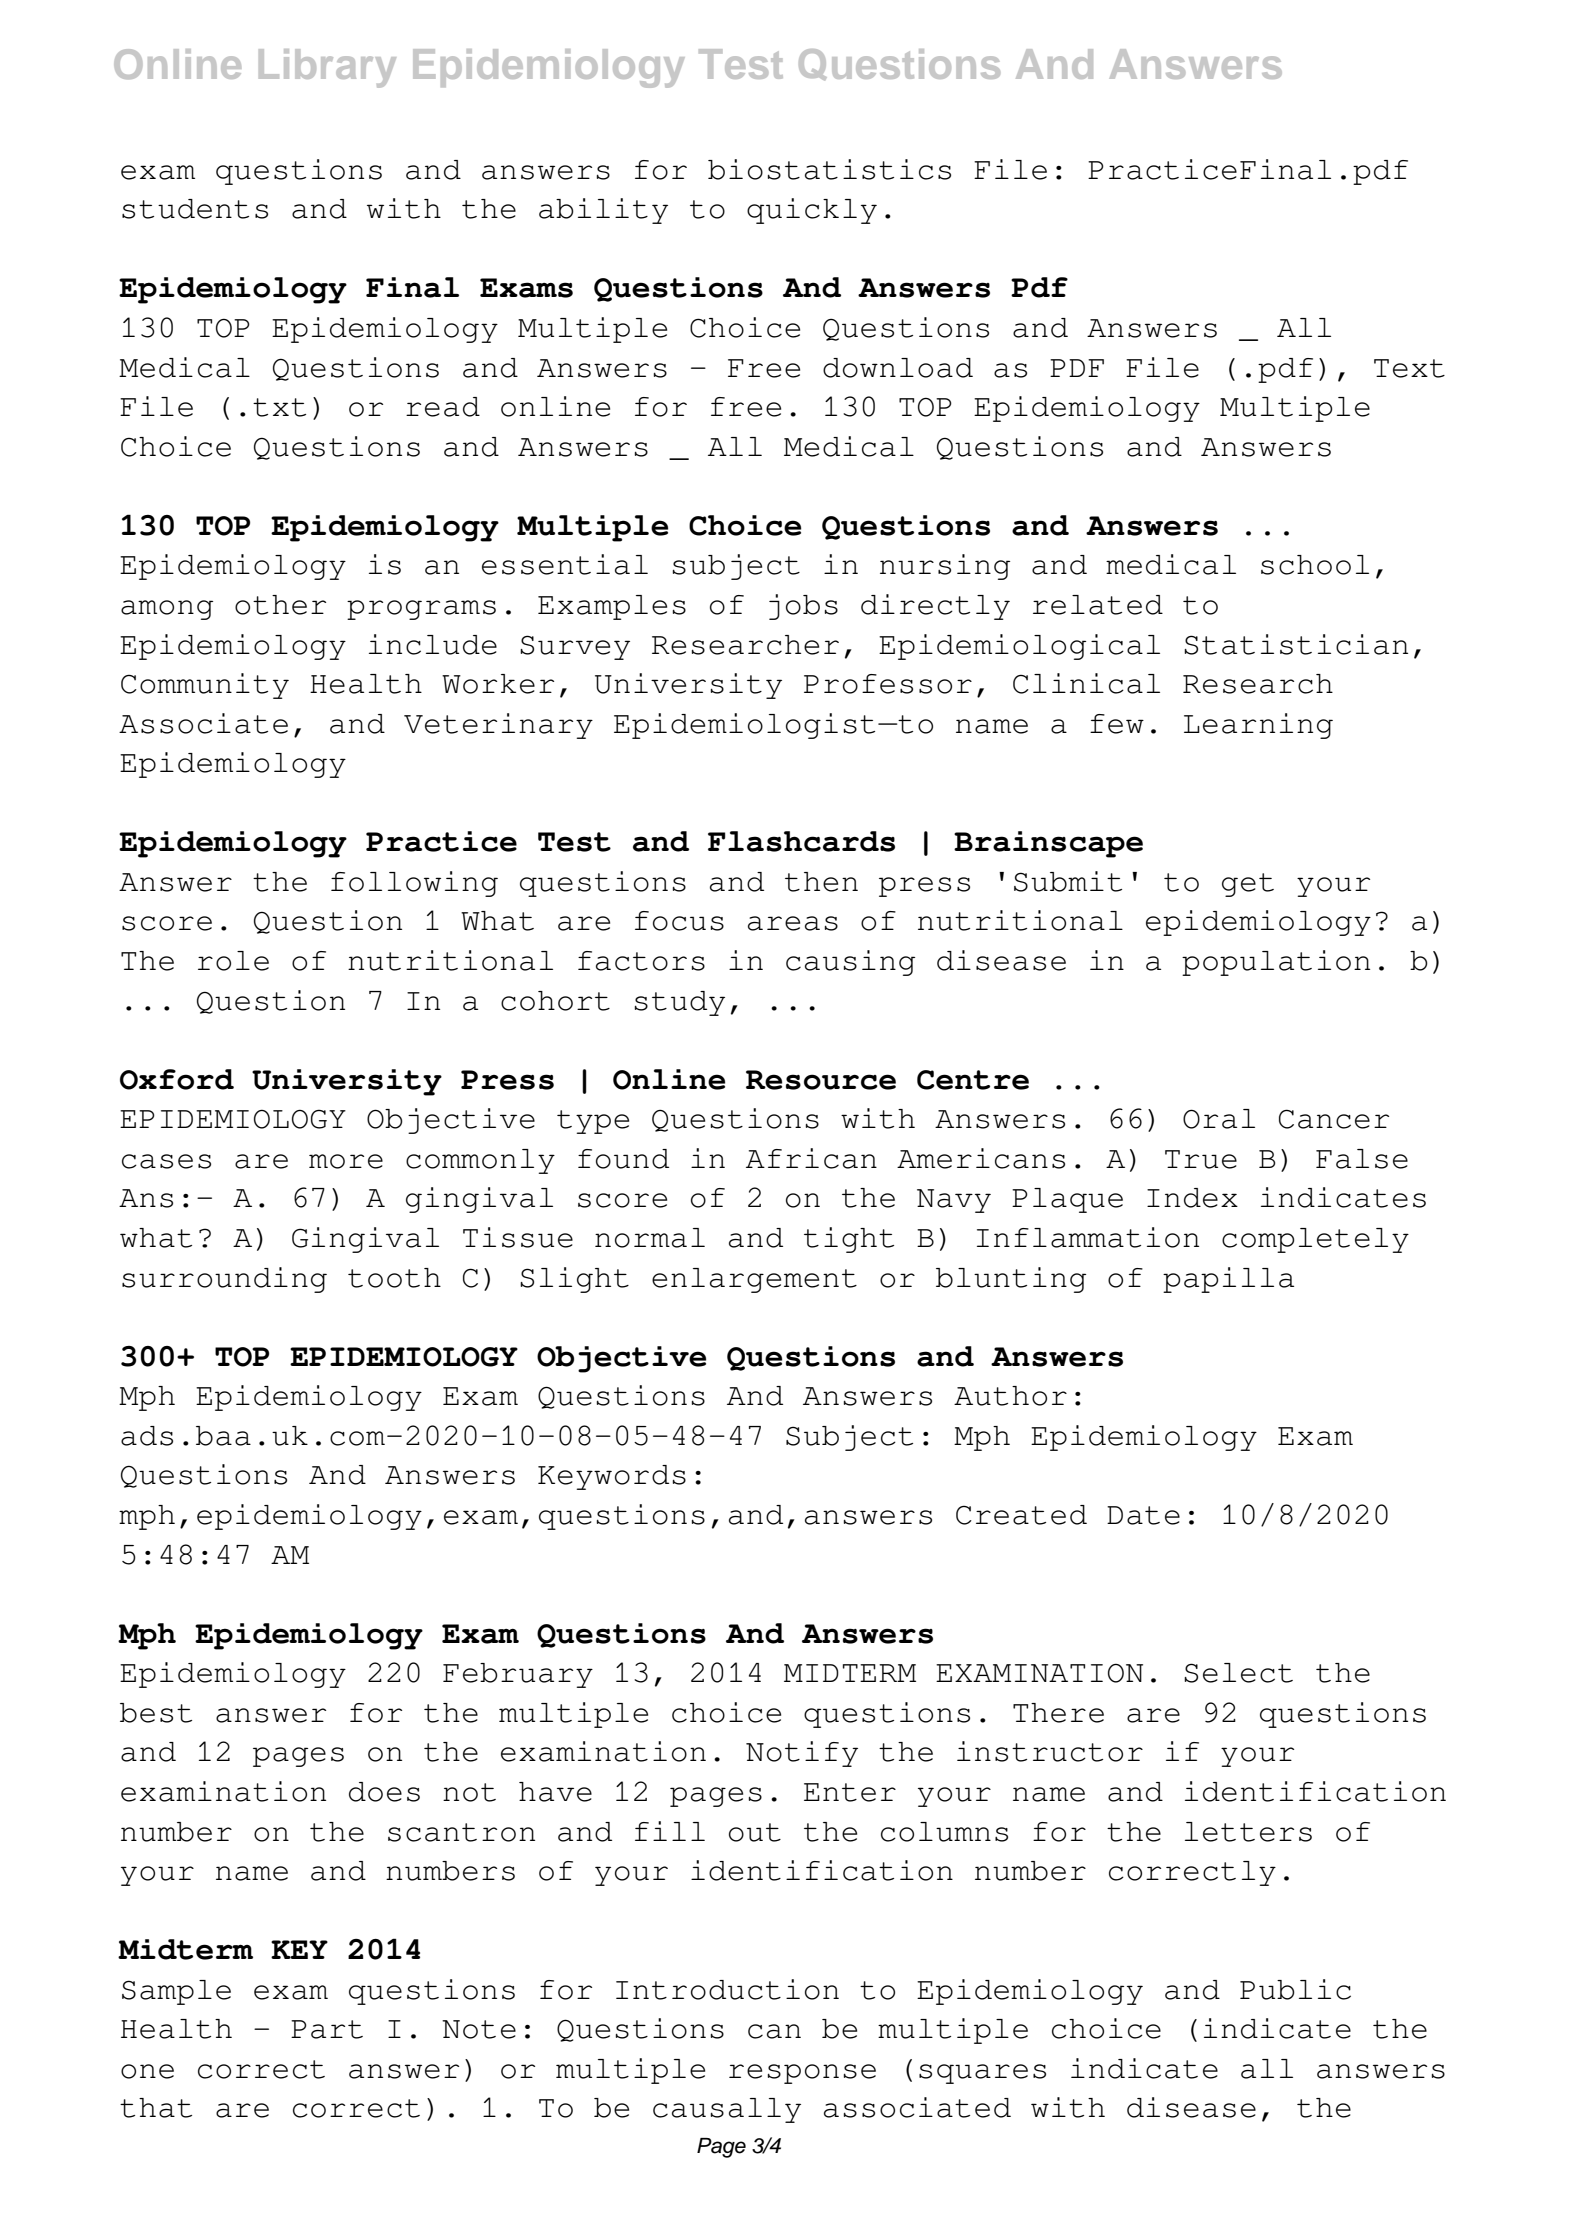 The width and height of the screenshot is (1569, 2220). I want to click on Keywords, so click(612, 1477).
